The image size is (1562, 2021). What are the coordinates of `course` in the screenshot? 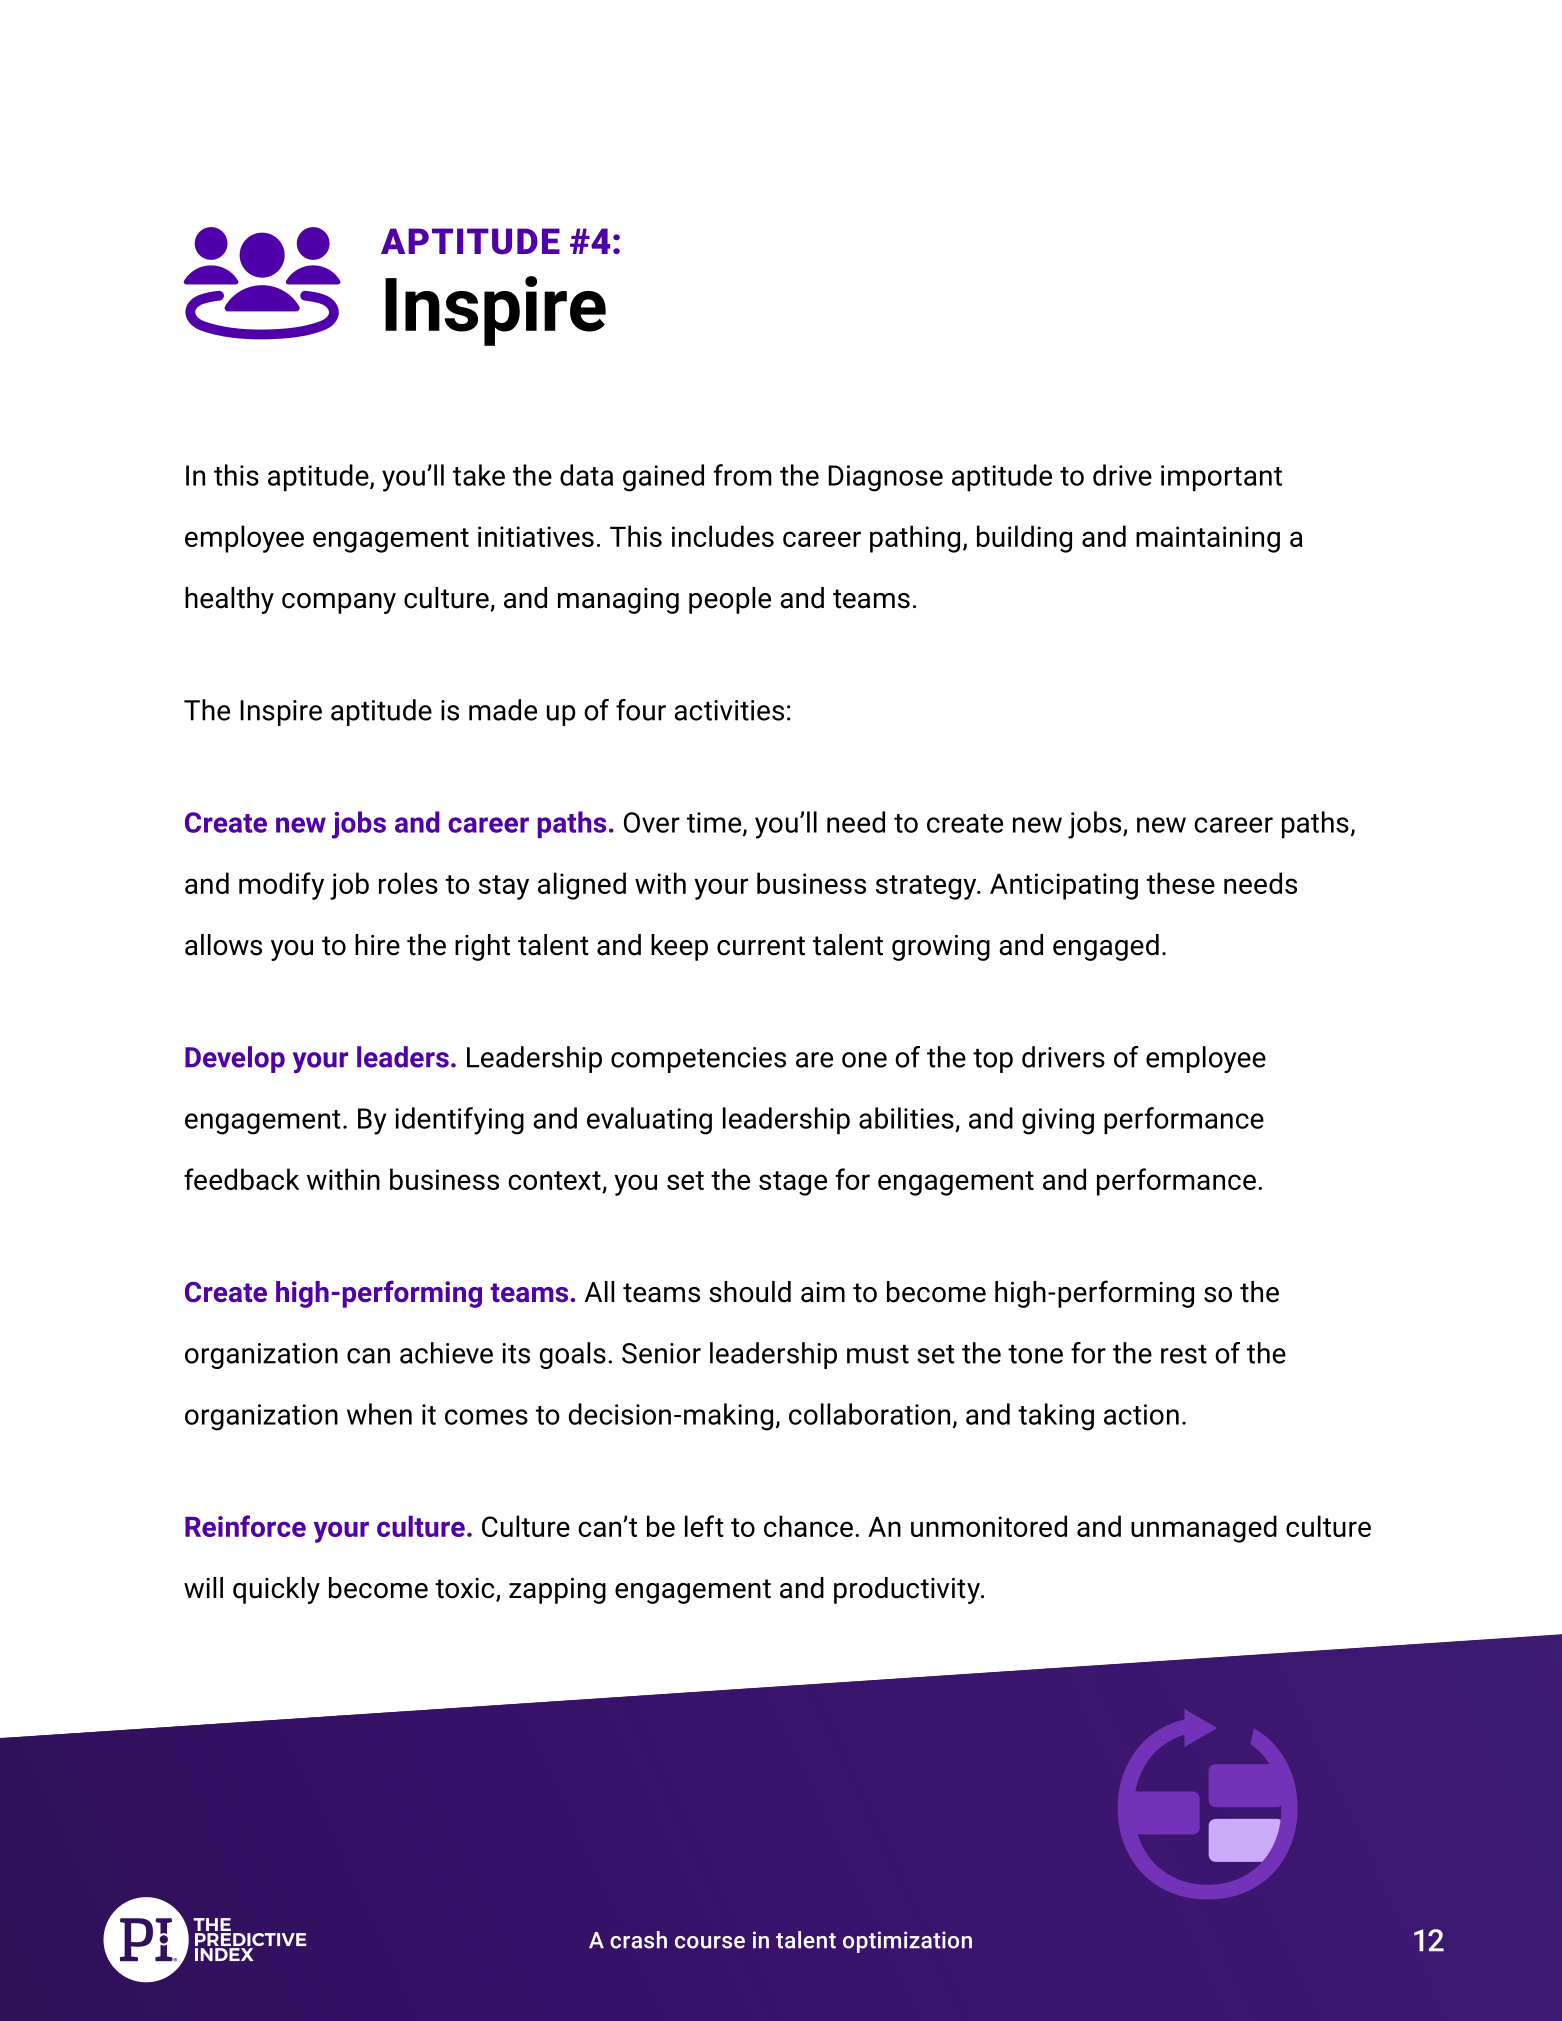 It's located at (710, 1942).
